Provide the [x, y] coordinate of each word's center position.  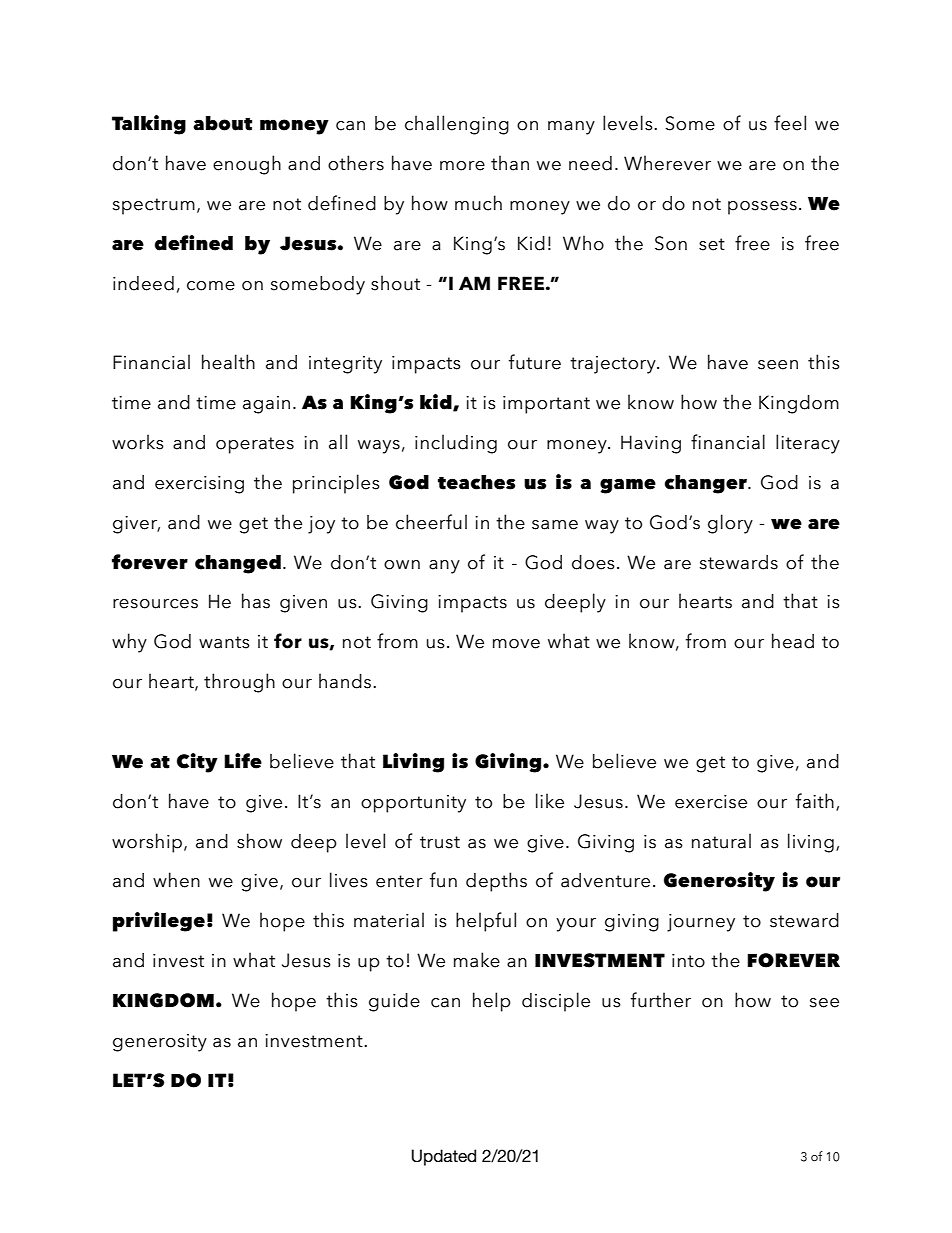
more [462, 166]
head [793, 641]
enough [247, 165]
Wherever [667, 163]
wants [224, 642]
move [516, 644]
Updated [444, 1157]
